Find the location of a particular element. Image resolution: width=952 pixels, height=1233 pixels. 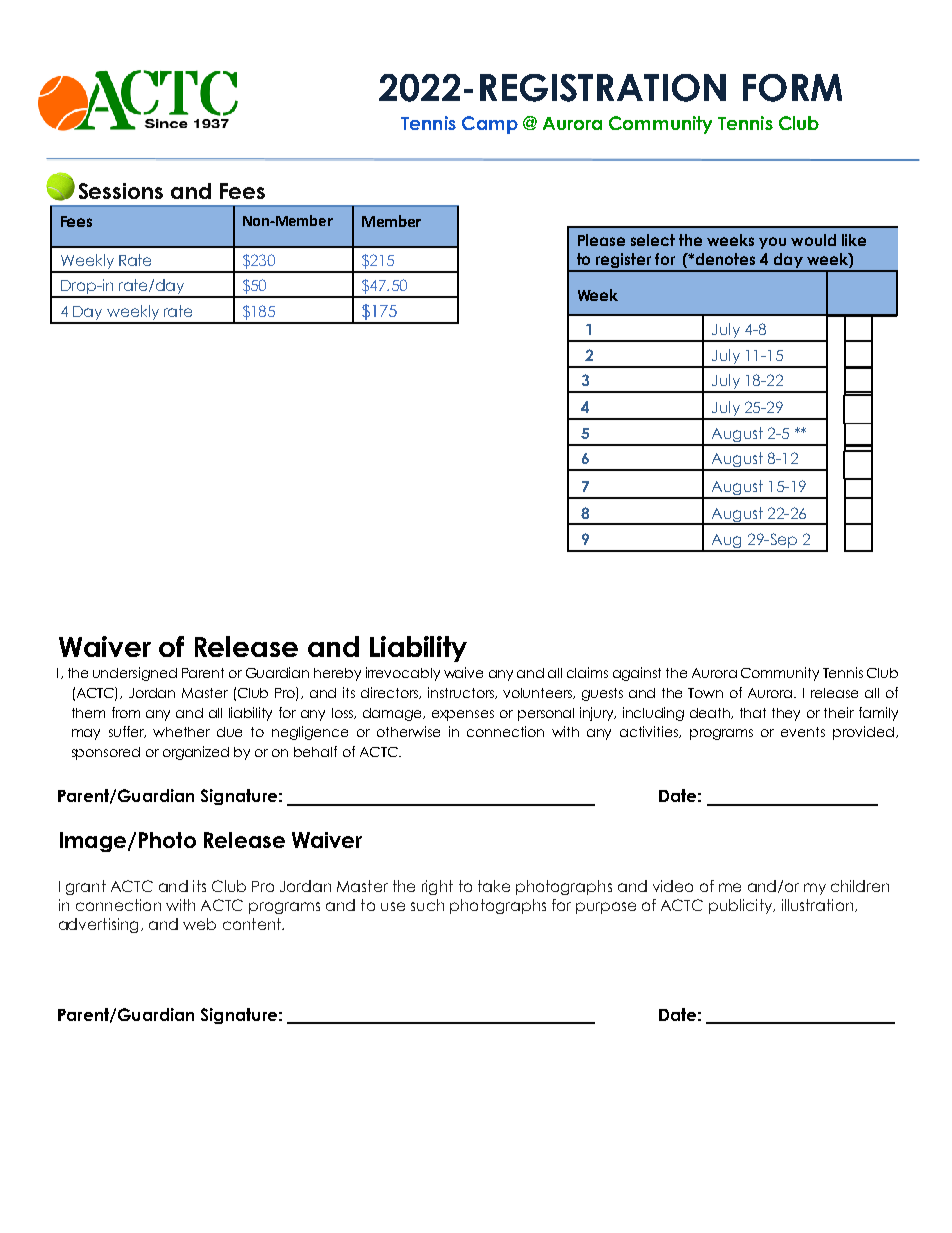

undersigned is located at coordinates (135, 674).
